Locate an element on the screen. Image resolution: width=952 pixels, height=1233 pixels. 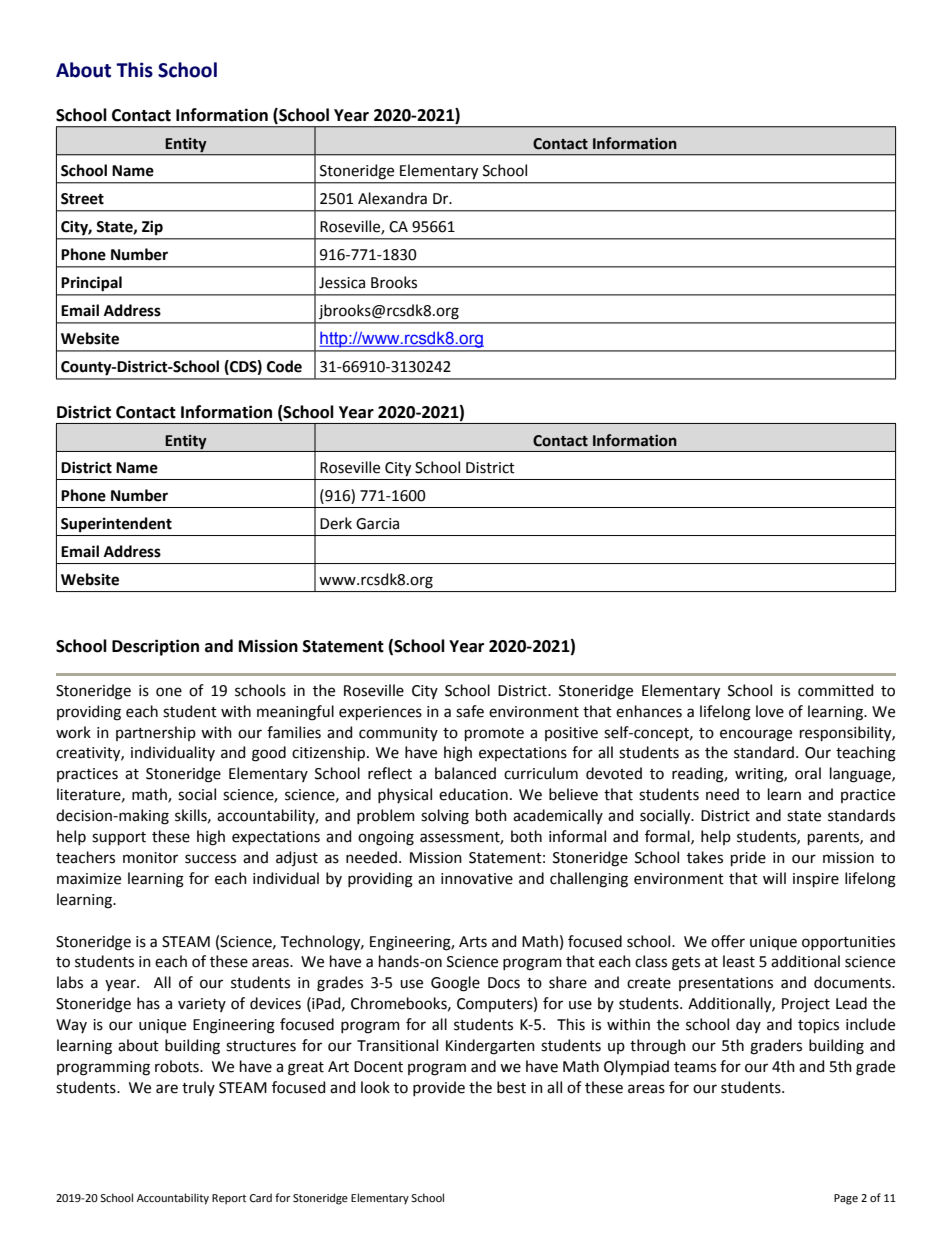
Zip is located at coordinates (152, 228).
